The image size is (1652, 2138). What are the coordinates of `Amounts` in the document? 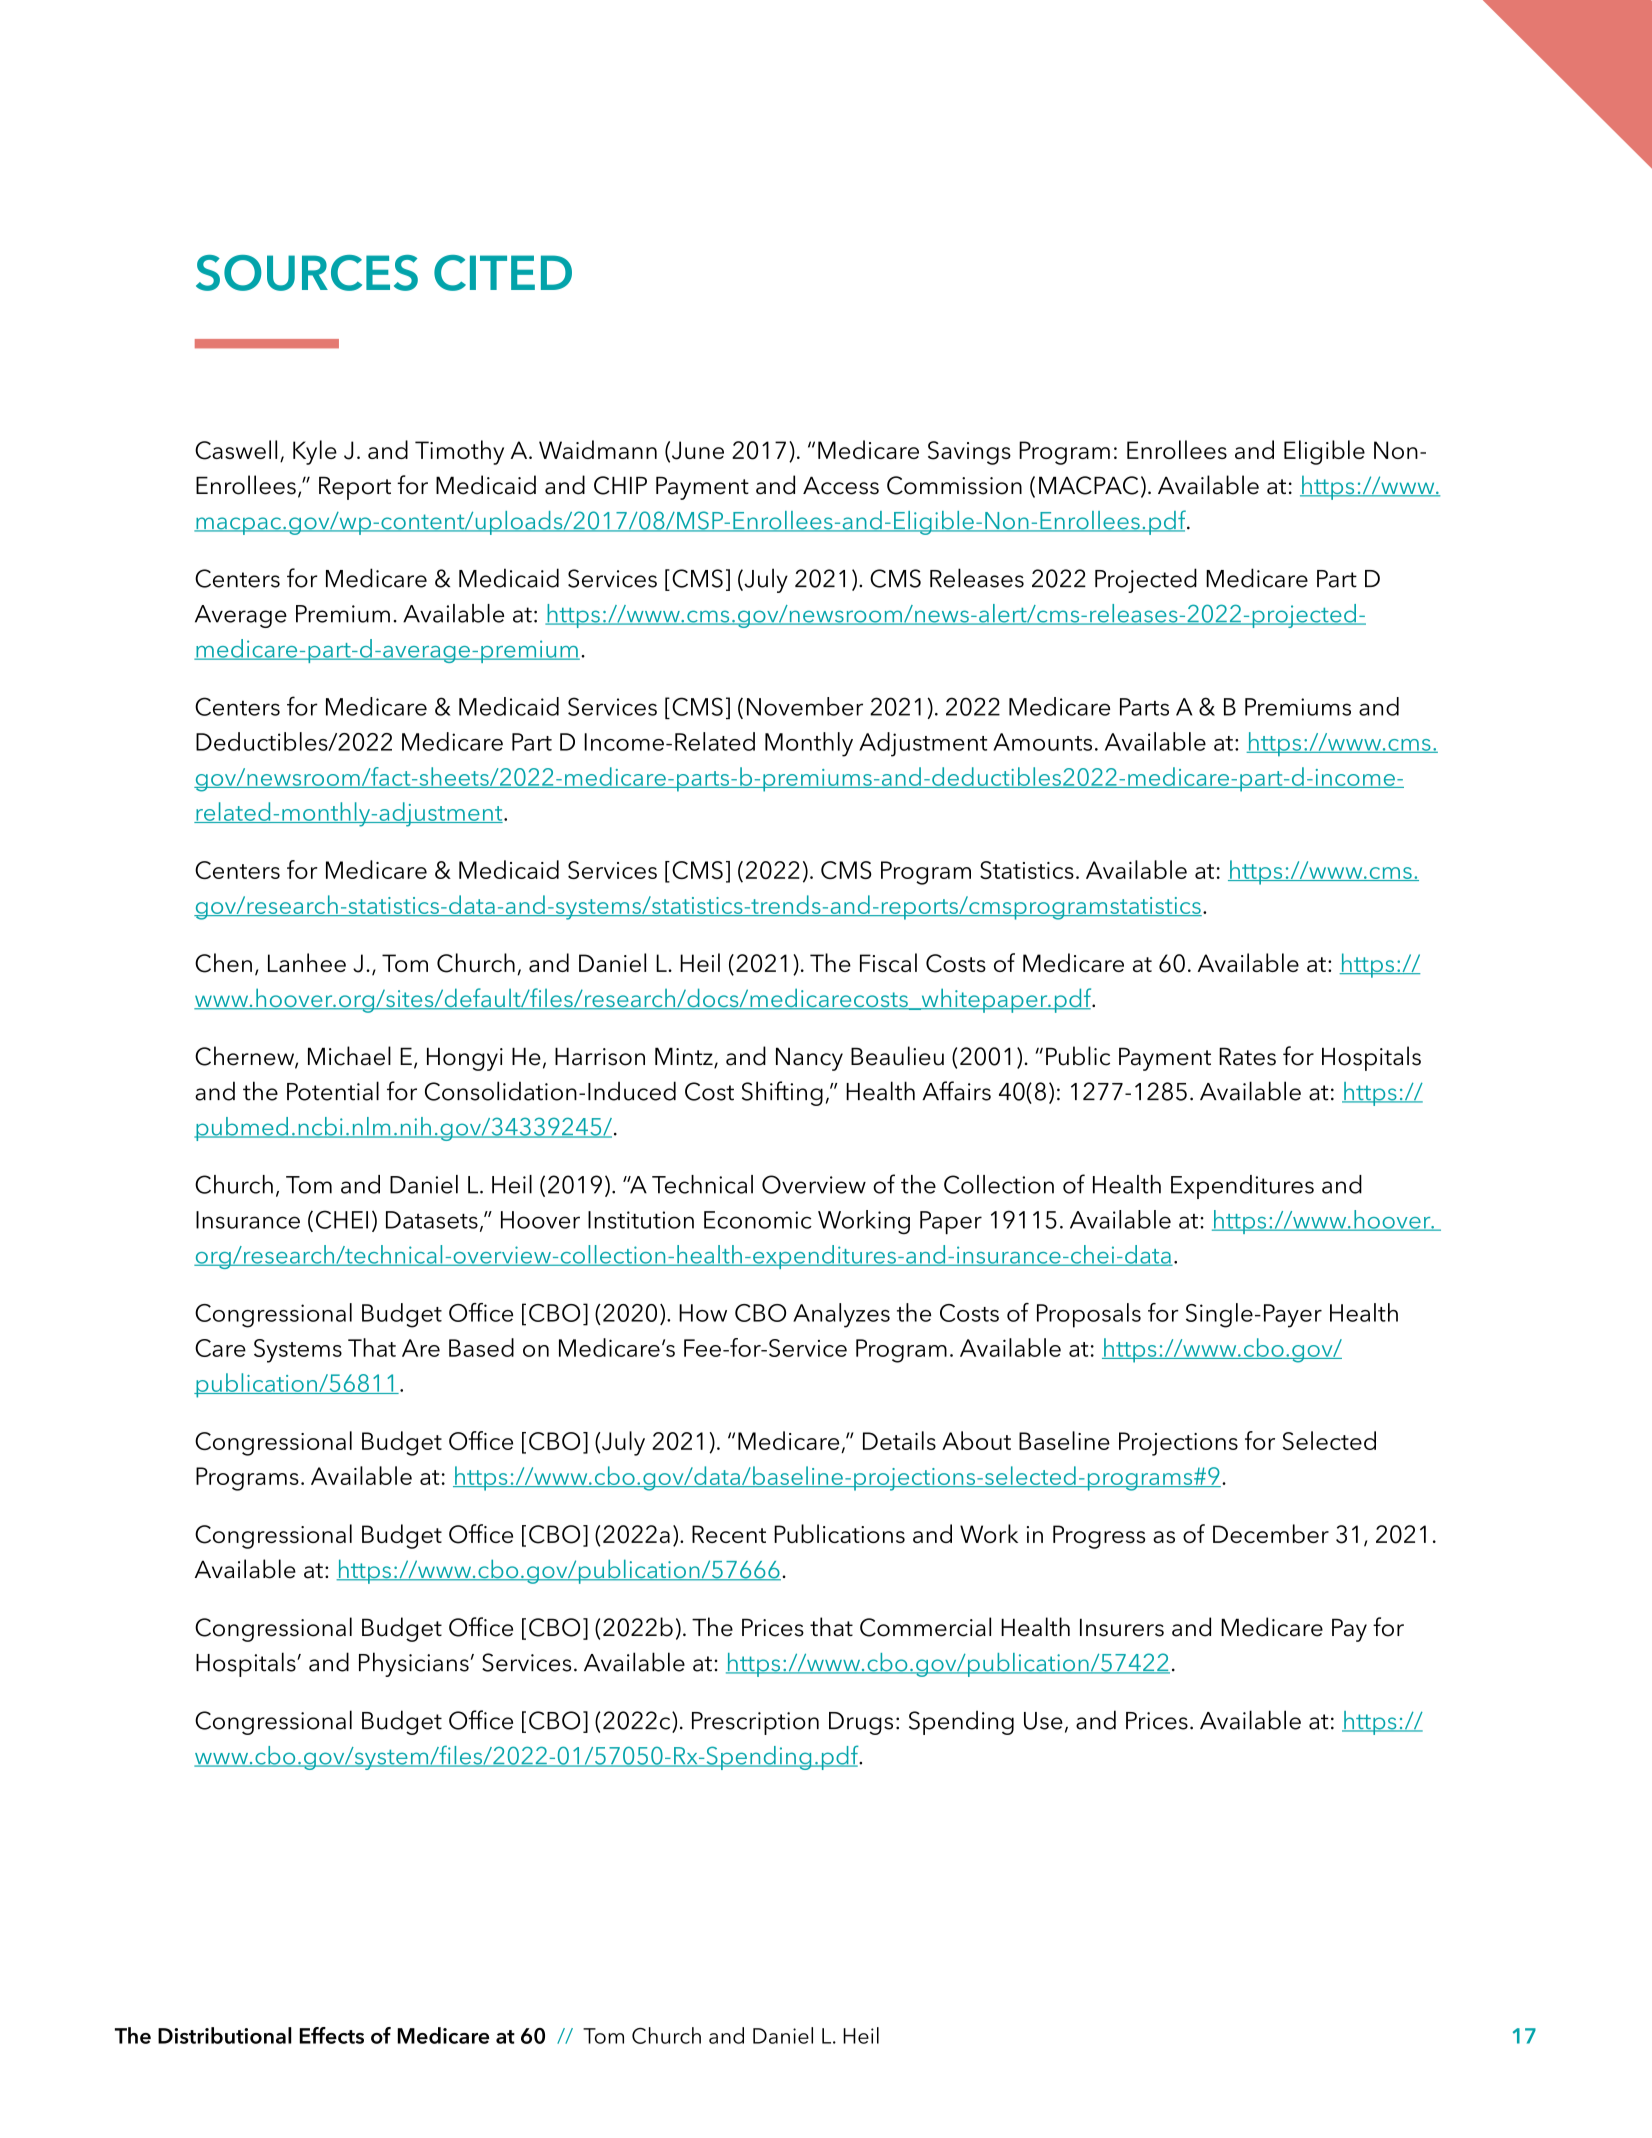 It's located at (1042, 742).
